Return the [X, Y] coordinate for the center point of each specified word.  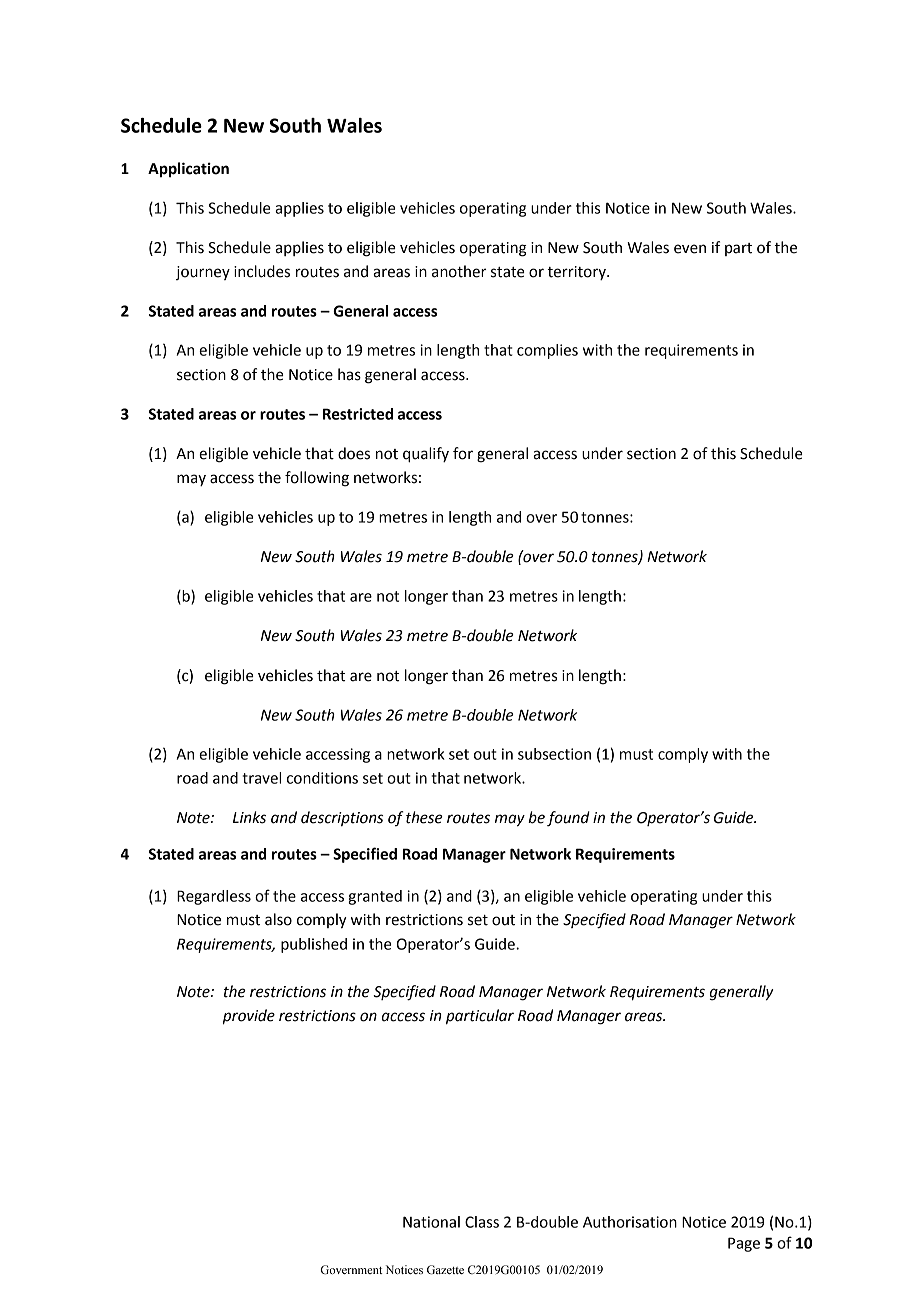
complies [547, 351]
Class [482, 1222]
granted [375, 897]
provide [249, 1017]
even [690, 249]
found [568, 819]
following [317, 479]
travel [261, 778]
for [463, 453]
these [424, 817]
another [459, 271]
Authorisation [630, 1222]
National [431, 1222]
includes [262, 271]
